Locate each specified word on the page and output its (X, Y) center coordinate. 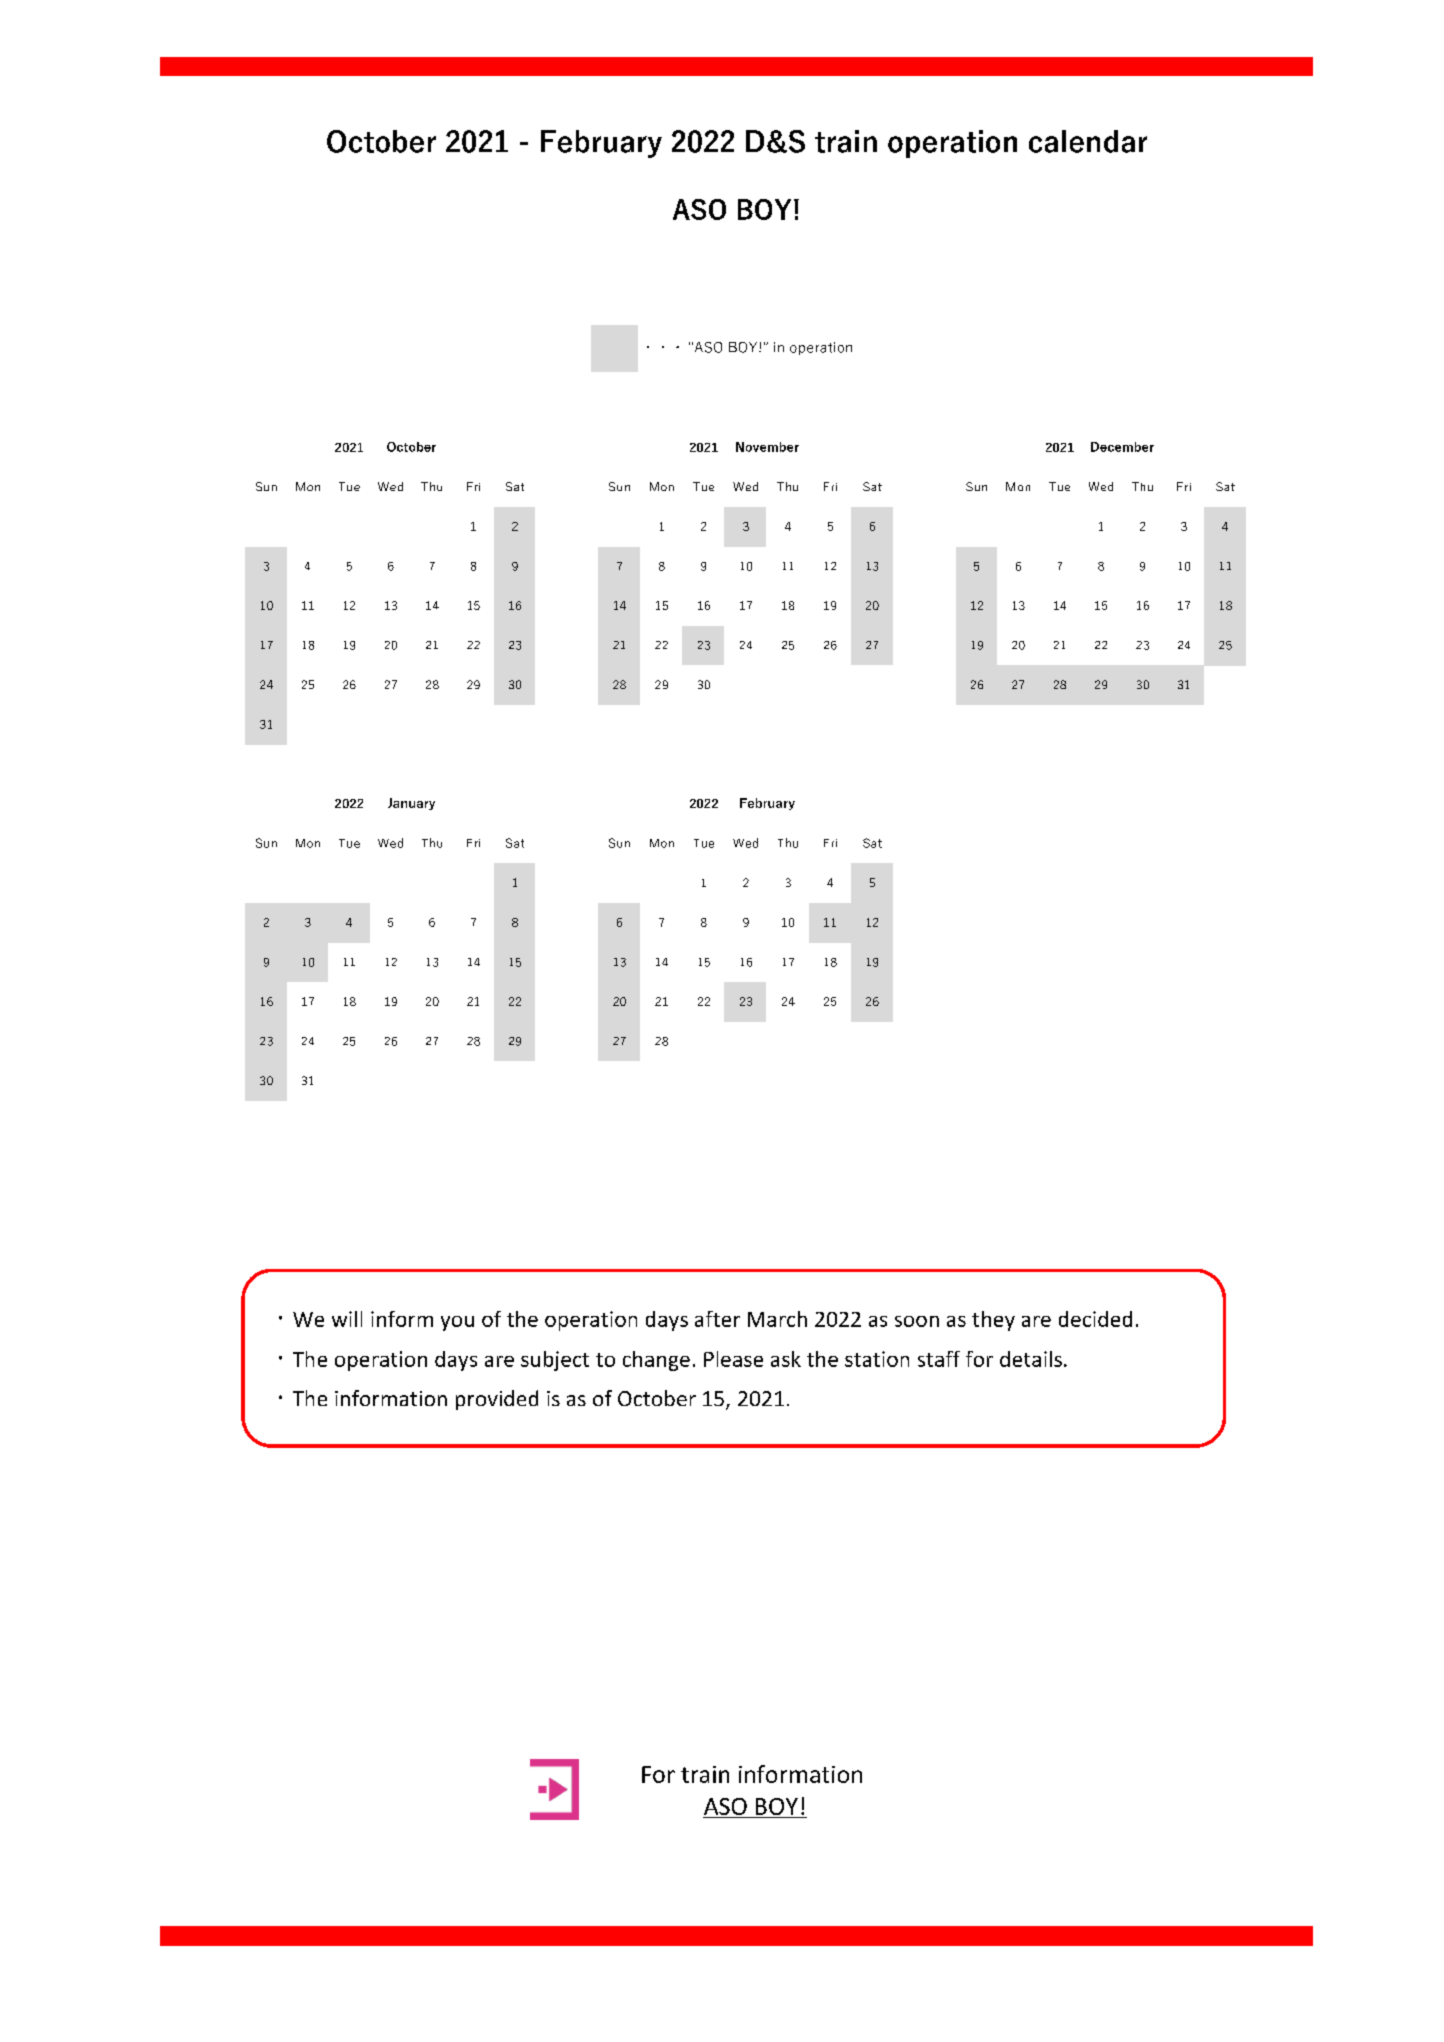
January (411, 804)
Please (733, 1359)
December (1122, 447)
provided (497, 1400)
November (767, 447)
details (1031, 1359)
